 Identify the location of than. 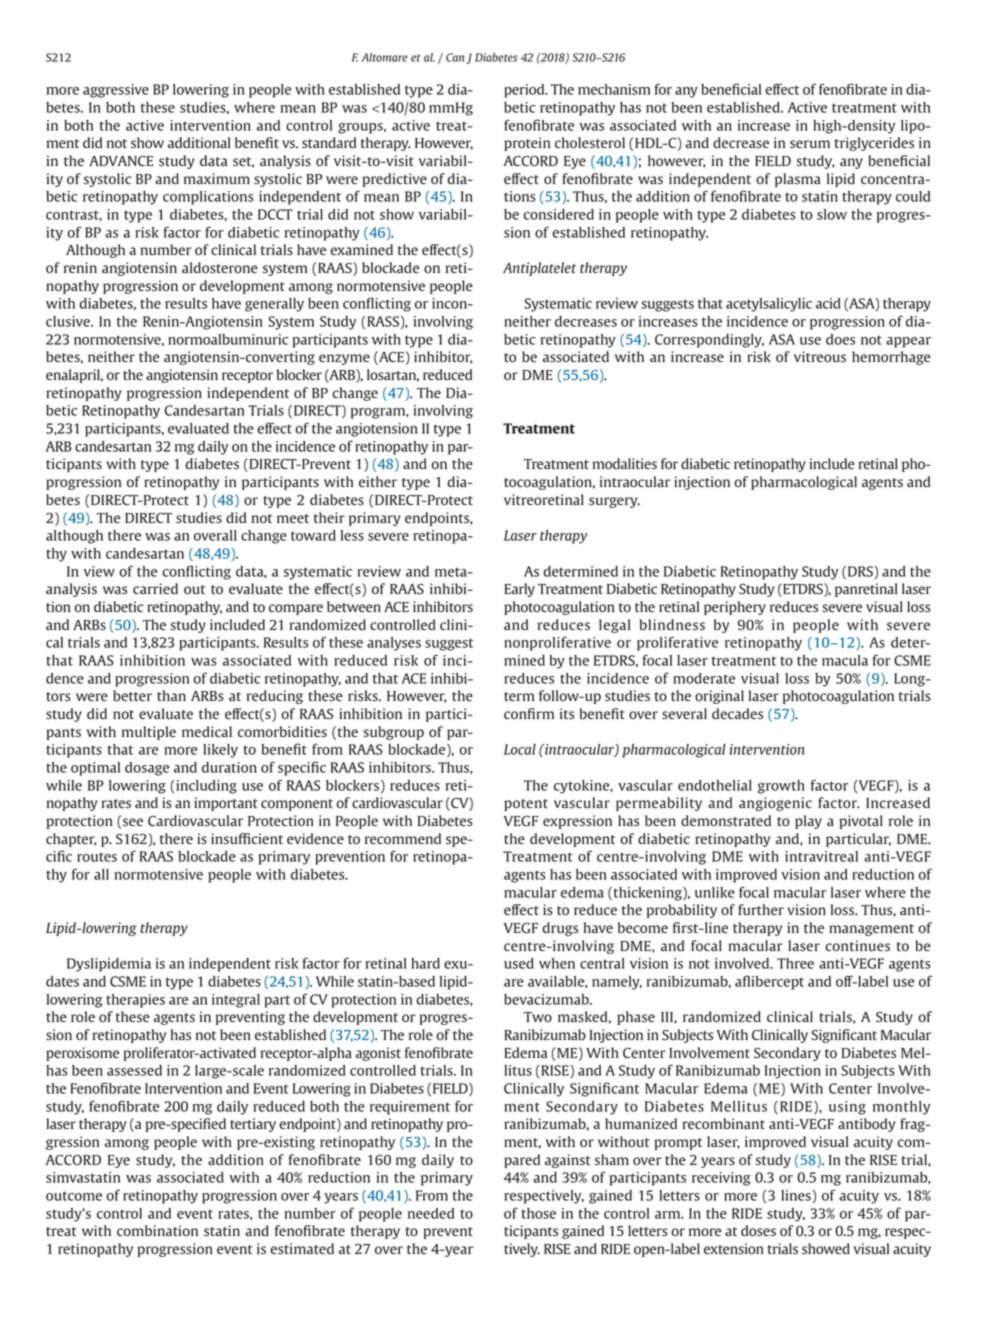
(171, 695).
